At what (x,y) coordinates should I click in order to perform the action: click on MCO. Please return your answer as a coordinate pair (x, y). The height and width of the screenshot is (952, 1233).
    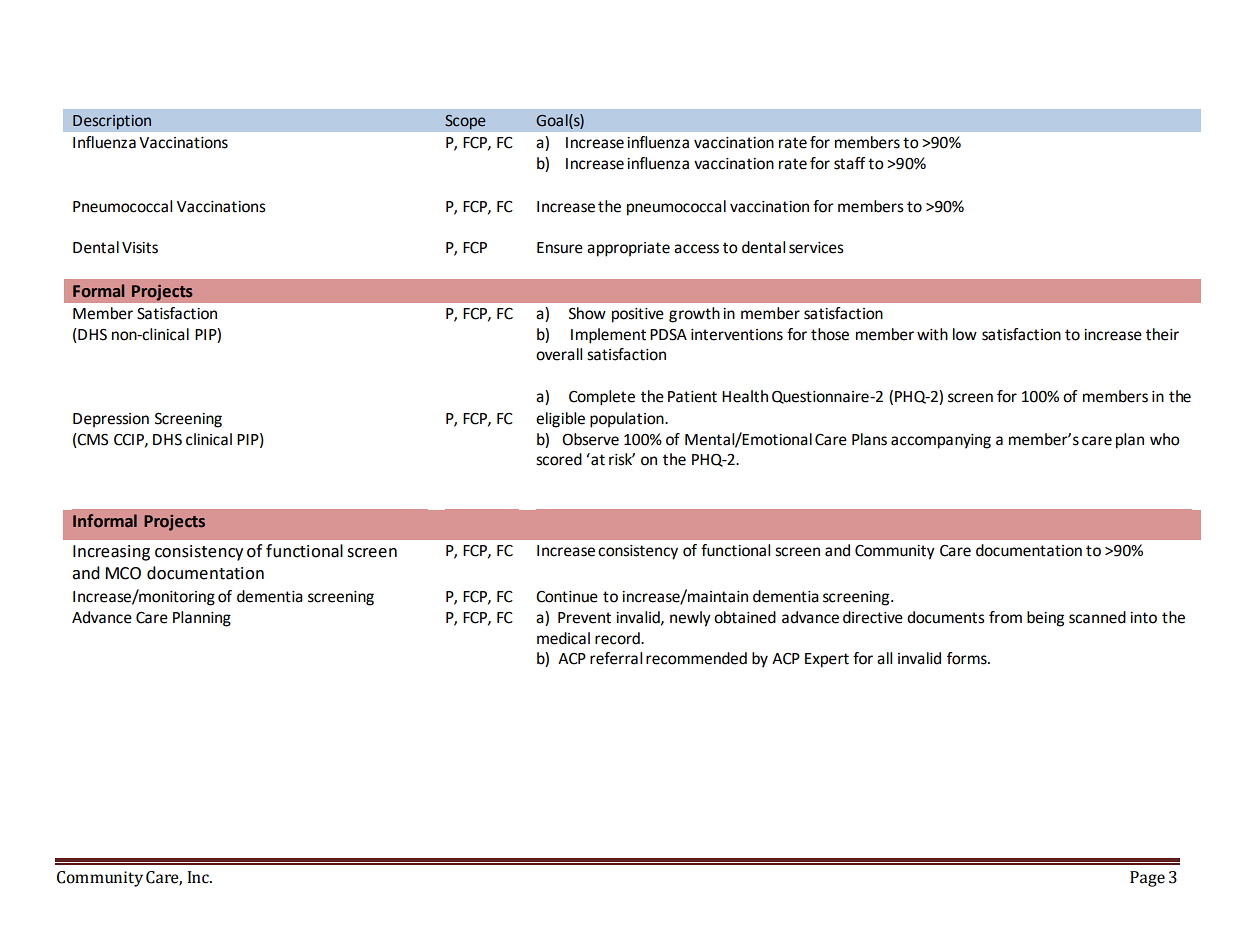
    Looking at the image, I should click on (123, 573).
